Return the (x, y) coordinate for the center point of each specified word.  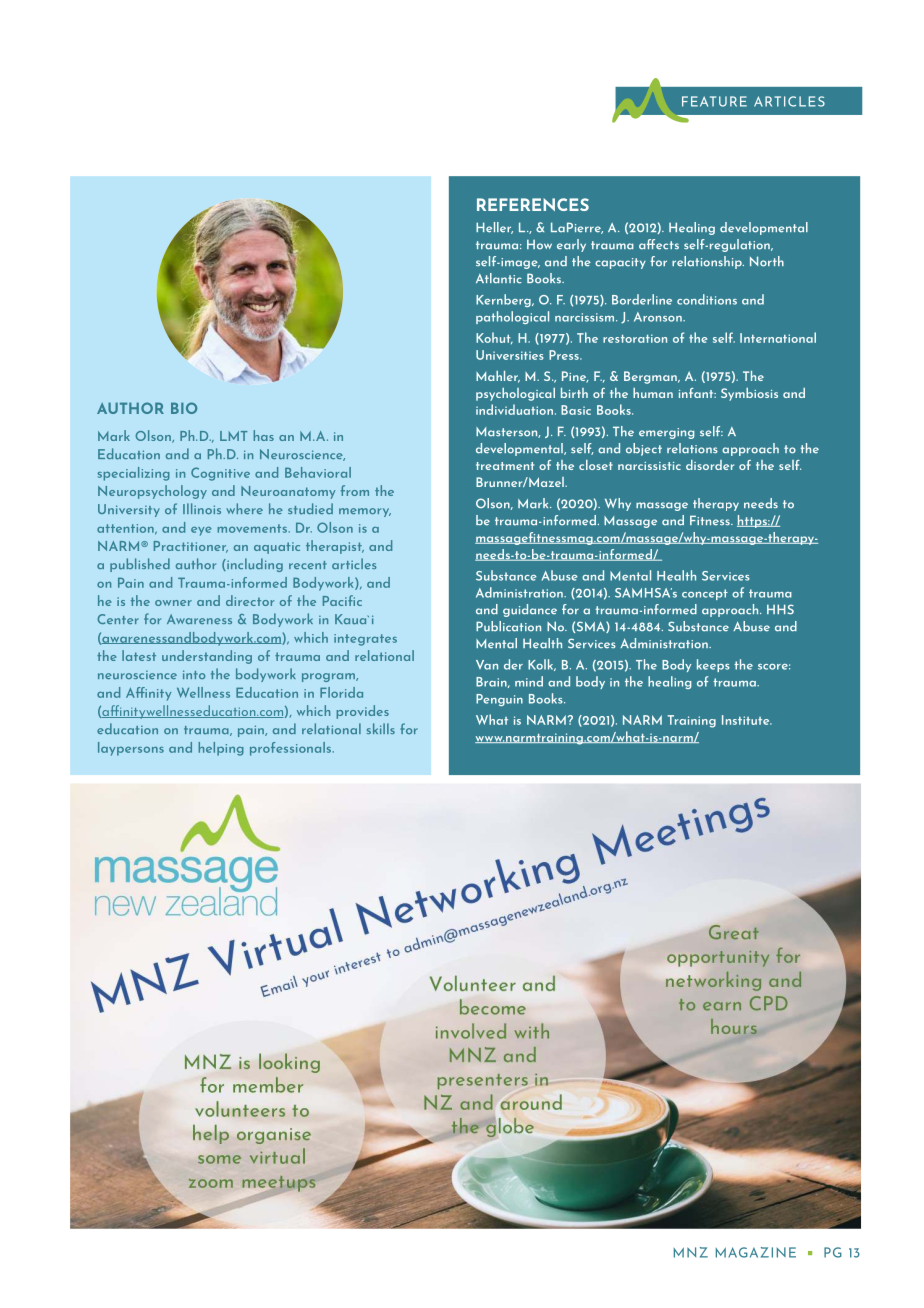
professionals (292, 749)
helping (221, 749)
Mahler (498, 377)
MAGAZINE (756, 1252)
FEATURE (714, 101)
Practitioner (191, 547)
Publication (508, 626)
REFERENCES (533, 204)
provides (363, 712)
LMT (234, 436)
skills (381, 728)
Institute (747, 720)
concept (705, 594)
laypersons (131, 749)
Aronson (659, 317)
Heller (494, 228)
